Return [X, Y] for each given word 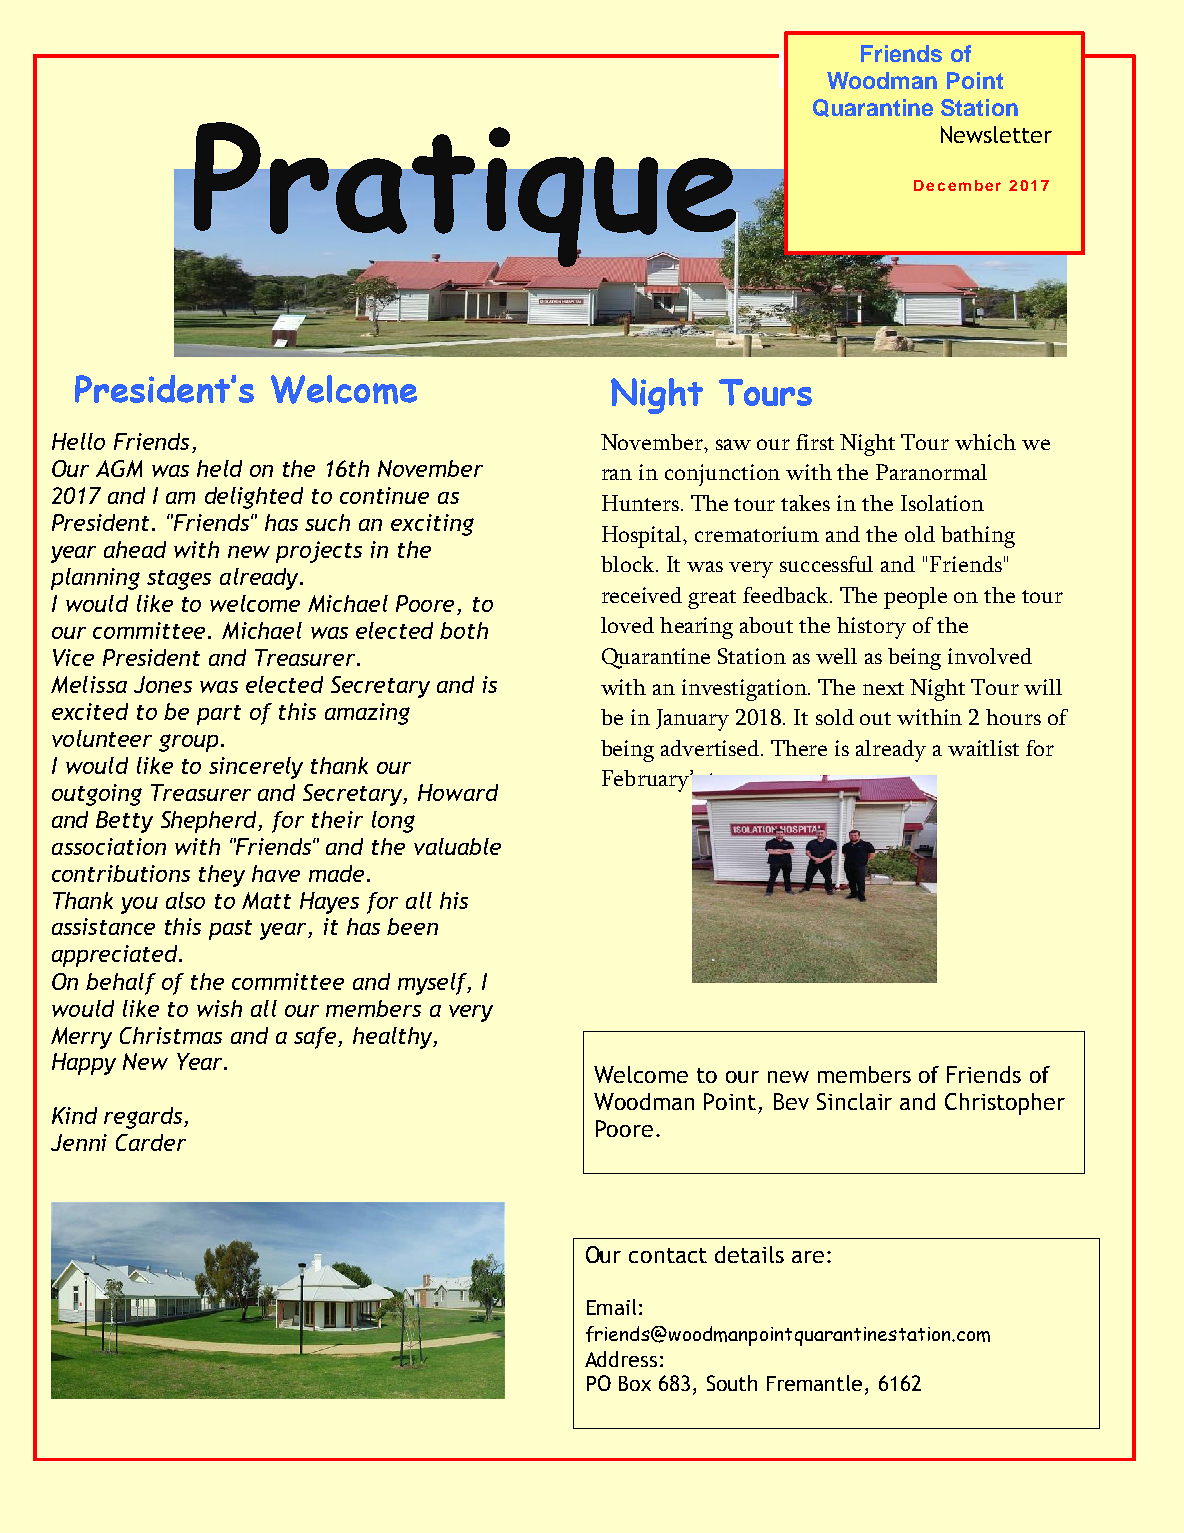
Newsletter [996, 134]
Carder [151, 1142]
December [957, 185]
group [188, 743]
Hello [78, 441]
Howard [458, 792]
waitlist [983, 748]
